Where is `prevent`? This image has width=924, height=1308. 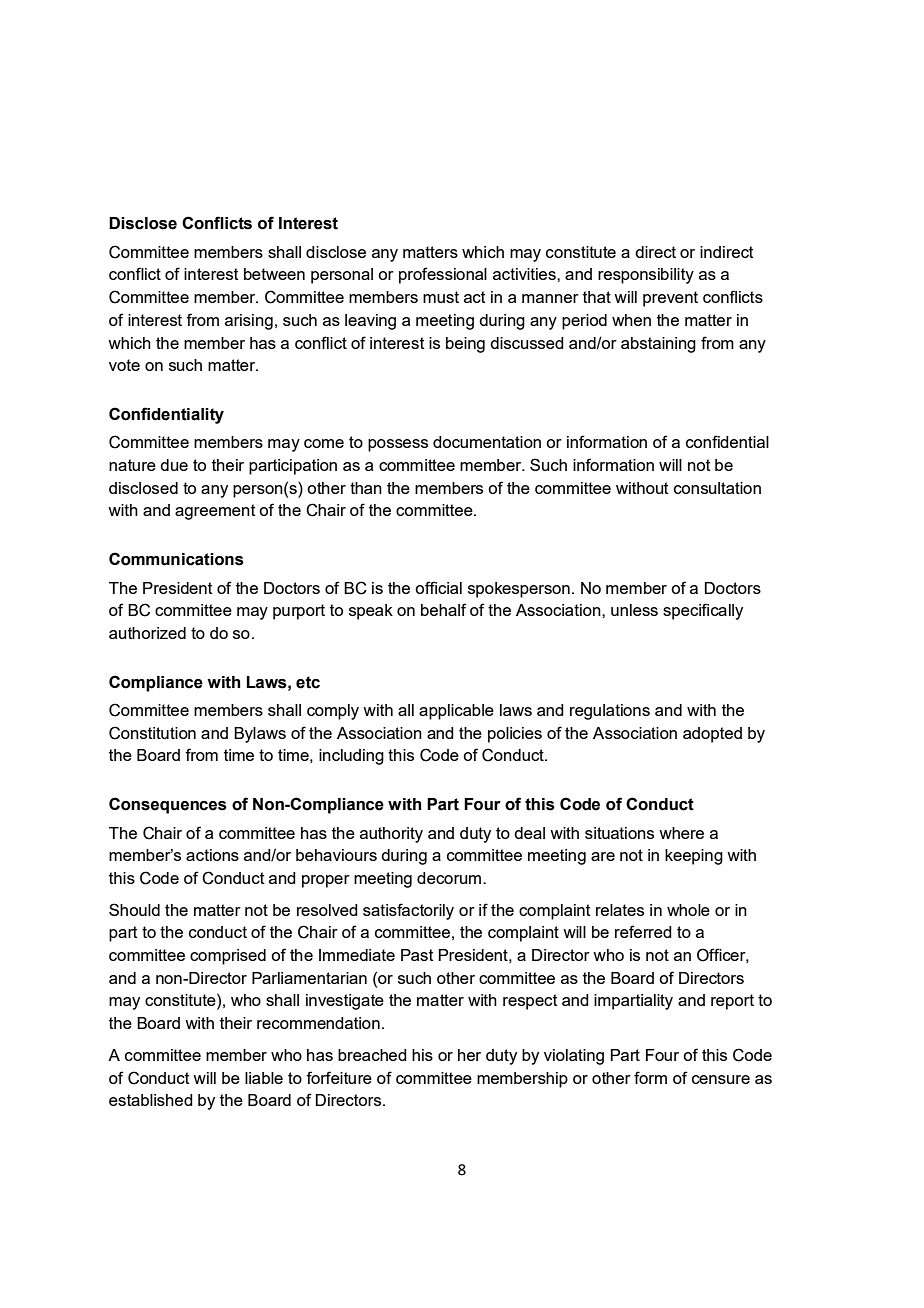 prevent is located at coordinates (670, 299).
